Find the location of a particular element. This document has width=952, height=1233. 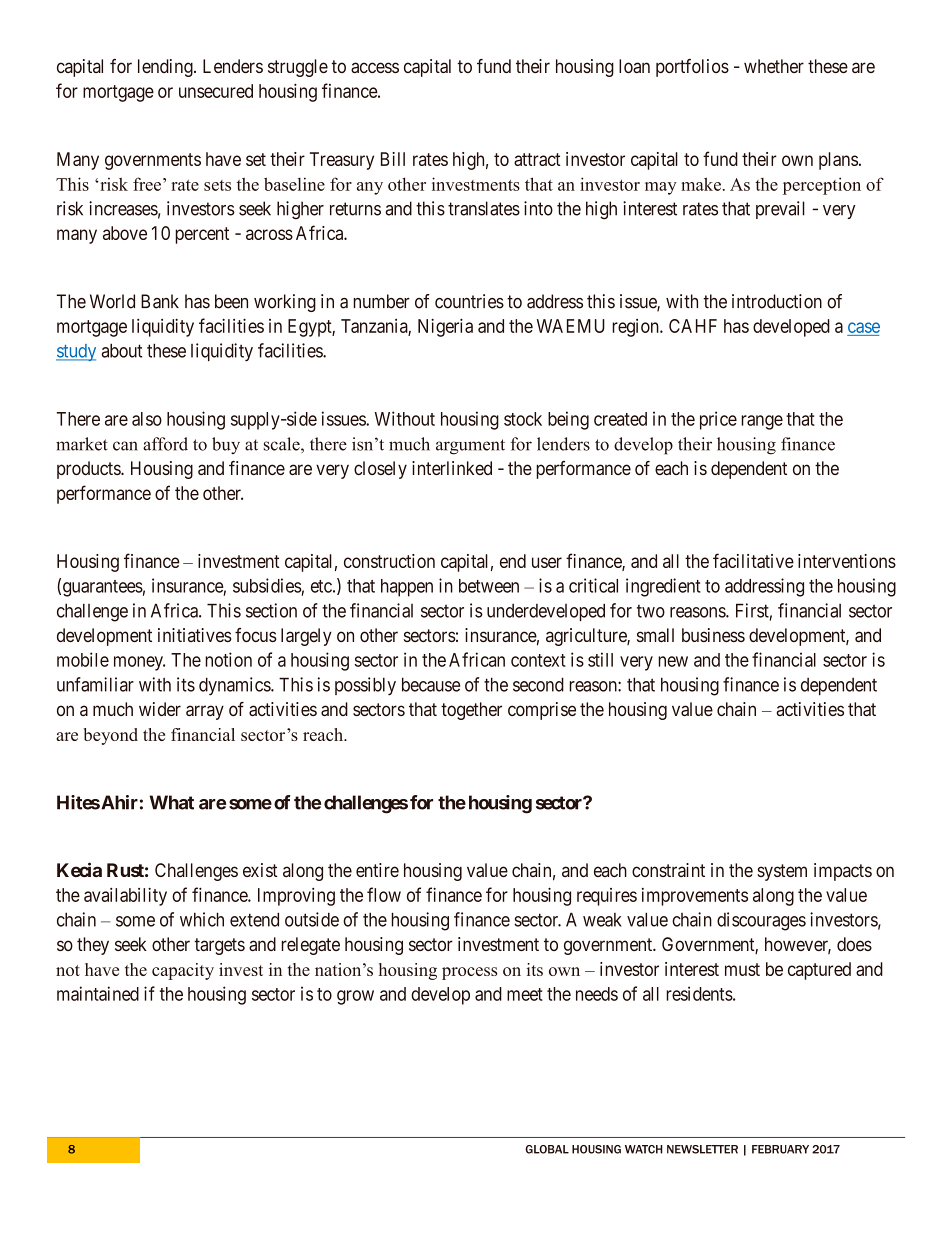

lending is located at coordinates (166, 68).
